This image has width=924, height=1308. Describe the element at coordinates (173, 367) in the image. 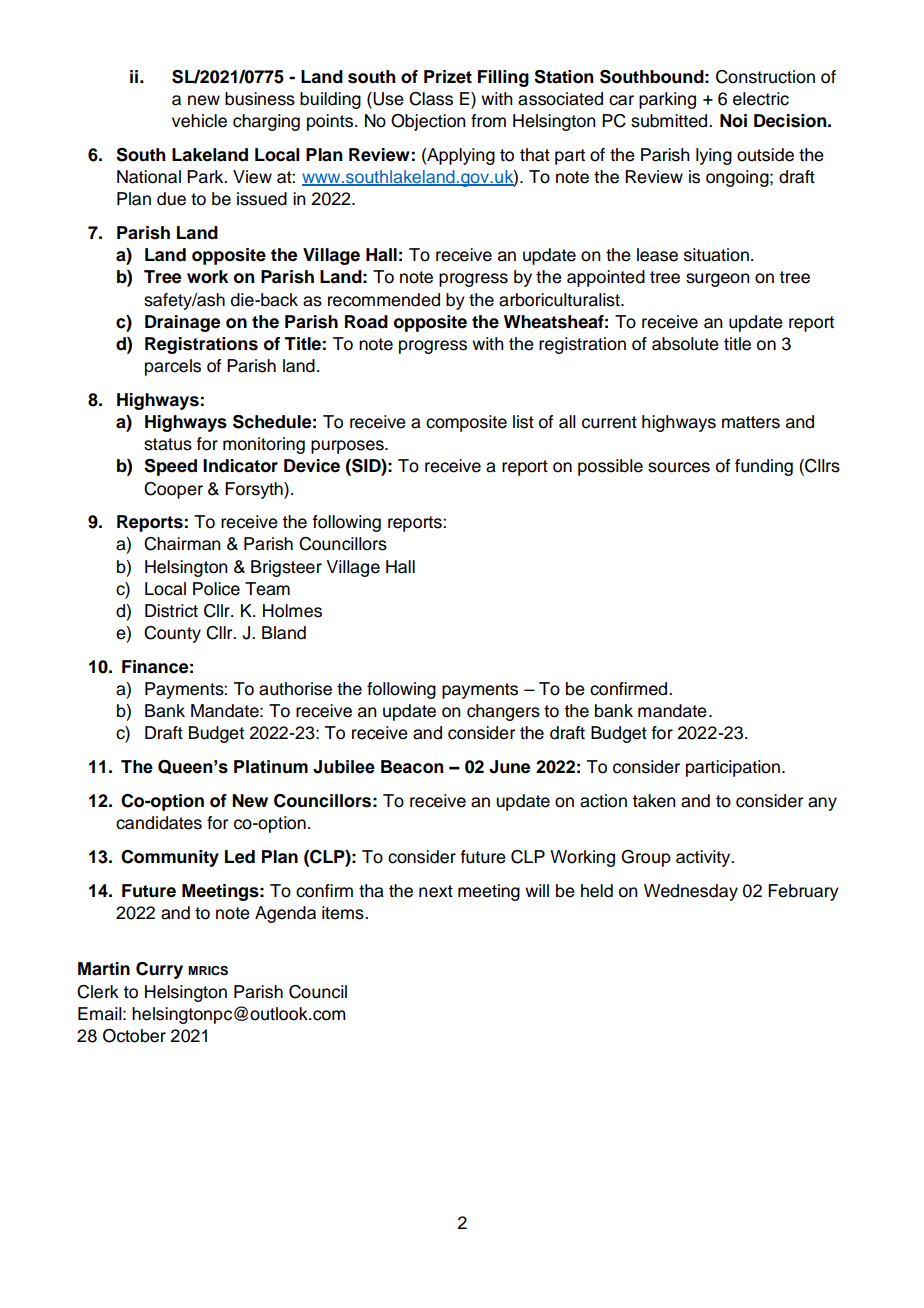

I see `parcels` at that location.
